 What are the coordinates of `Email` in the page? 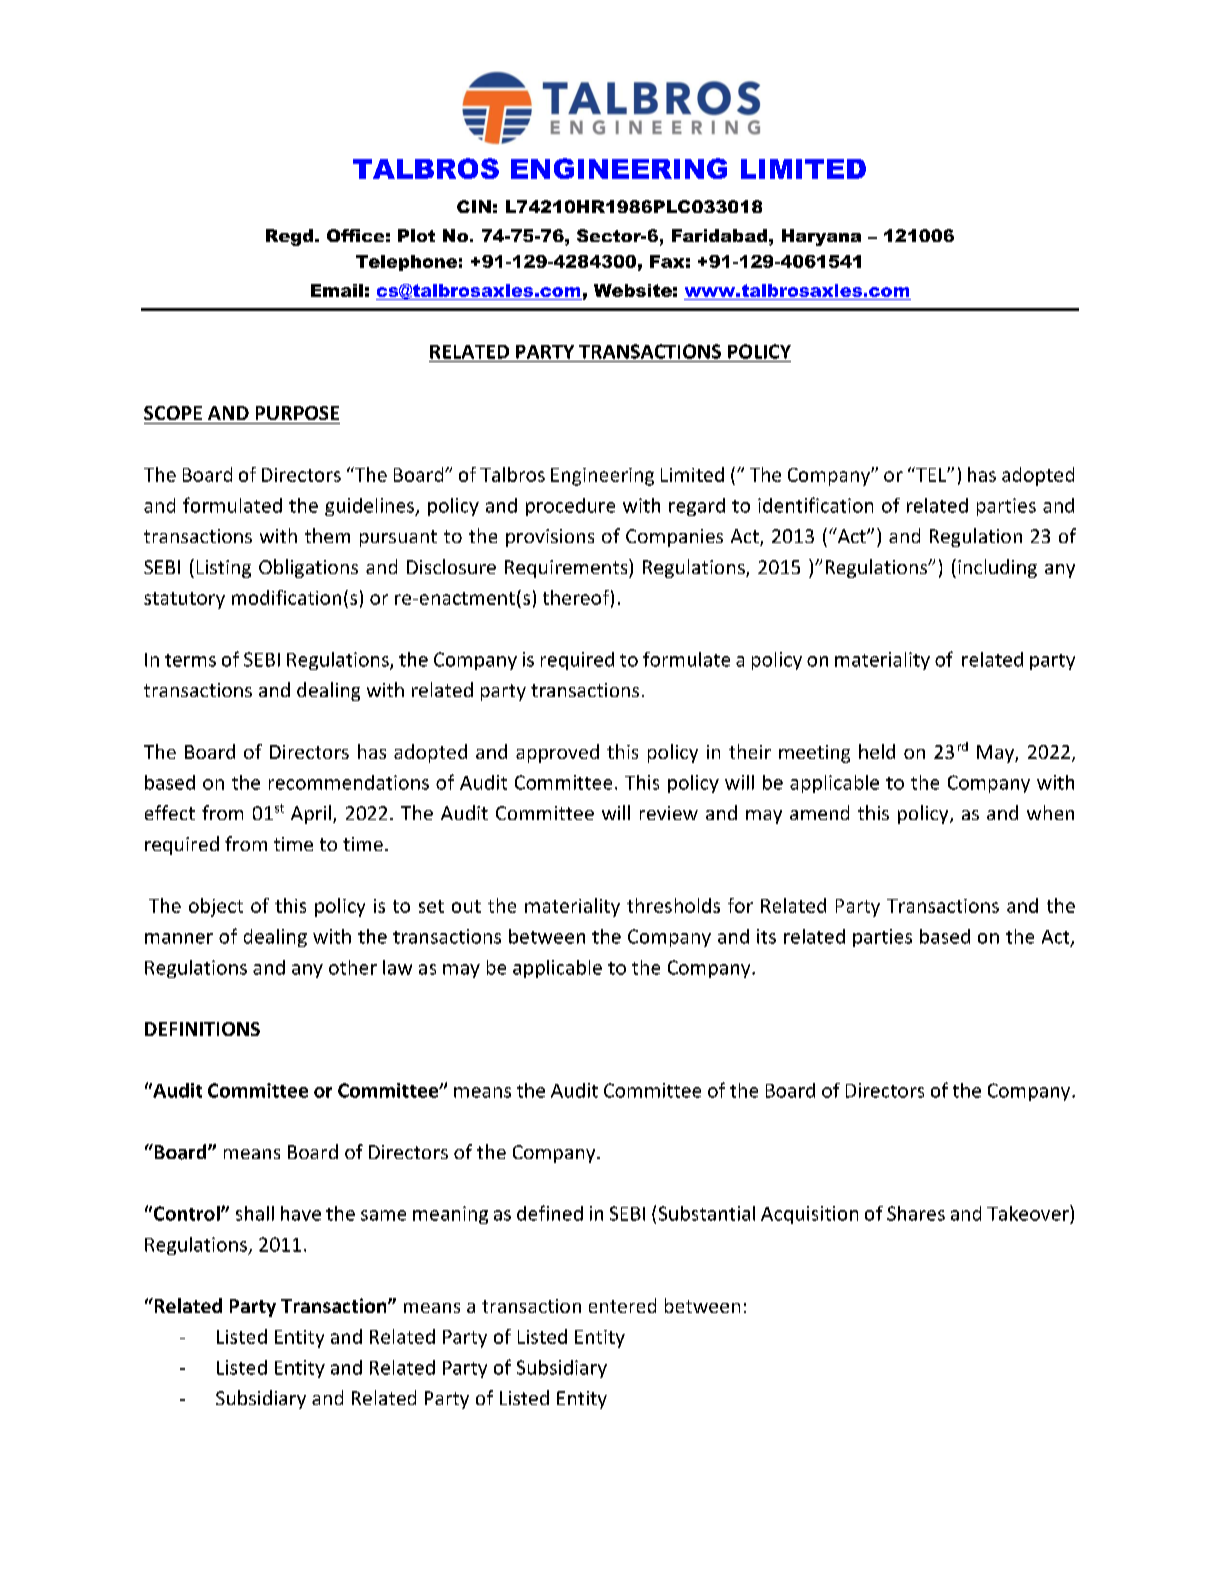 It's located at (337, 290).
